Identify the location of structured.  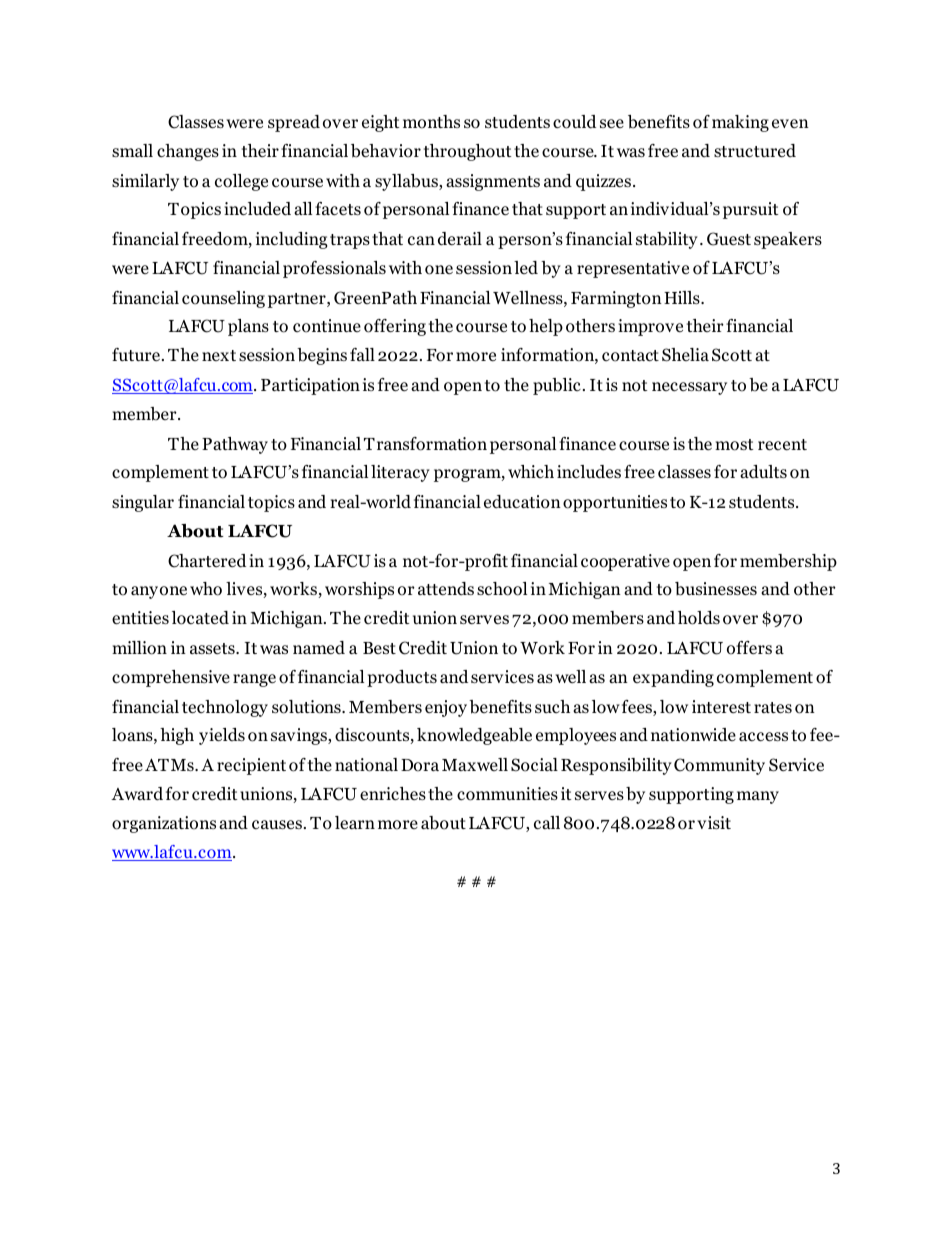
(755, 151).
